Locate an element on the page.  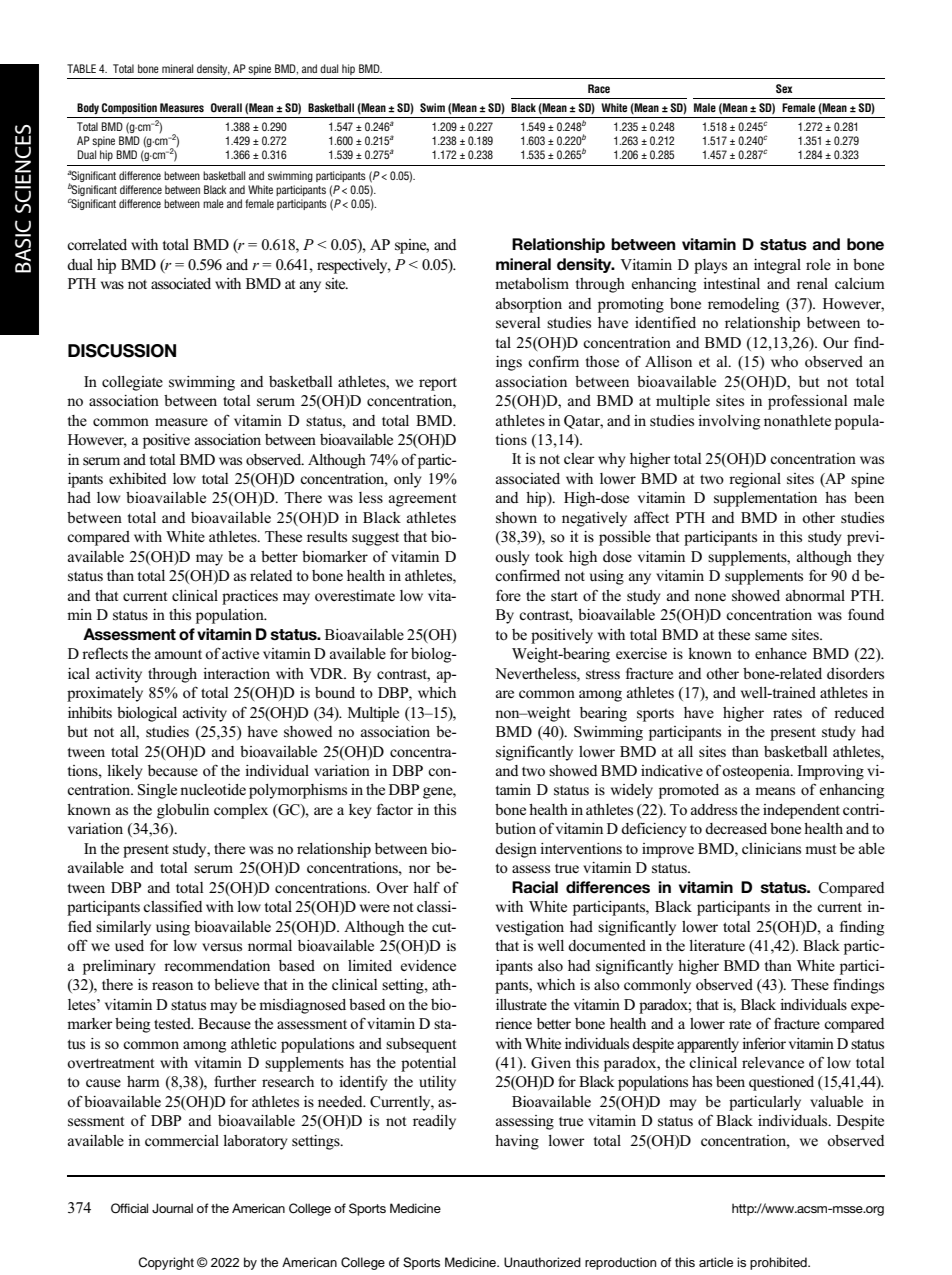
Race is located at coordinates (599, 88).
